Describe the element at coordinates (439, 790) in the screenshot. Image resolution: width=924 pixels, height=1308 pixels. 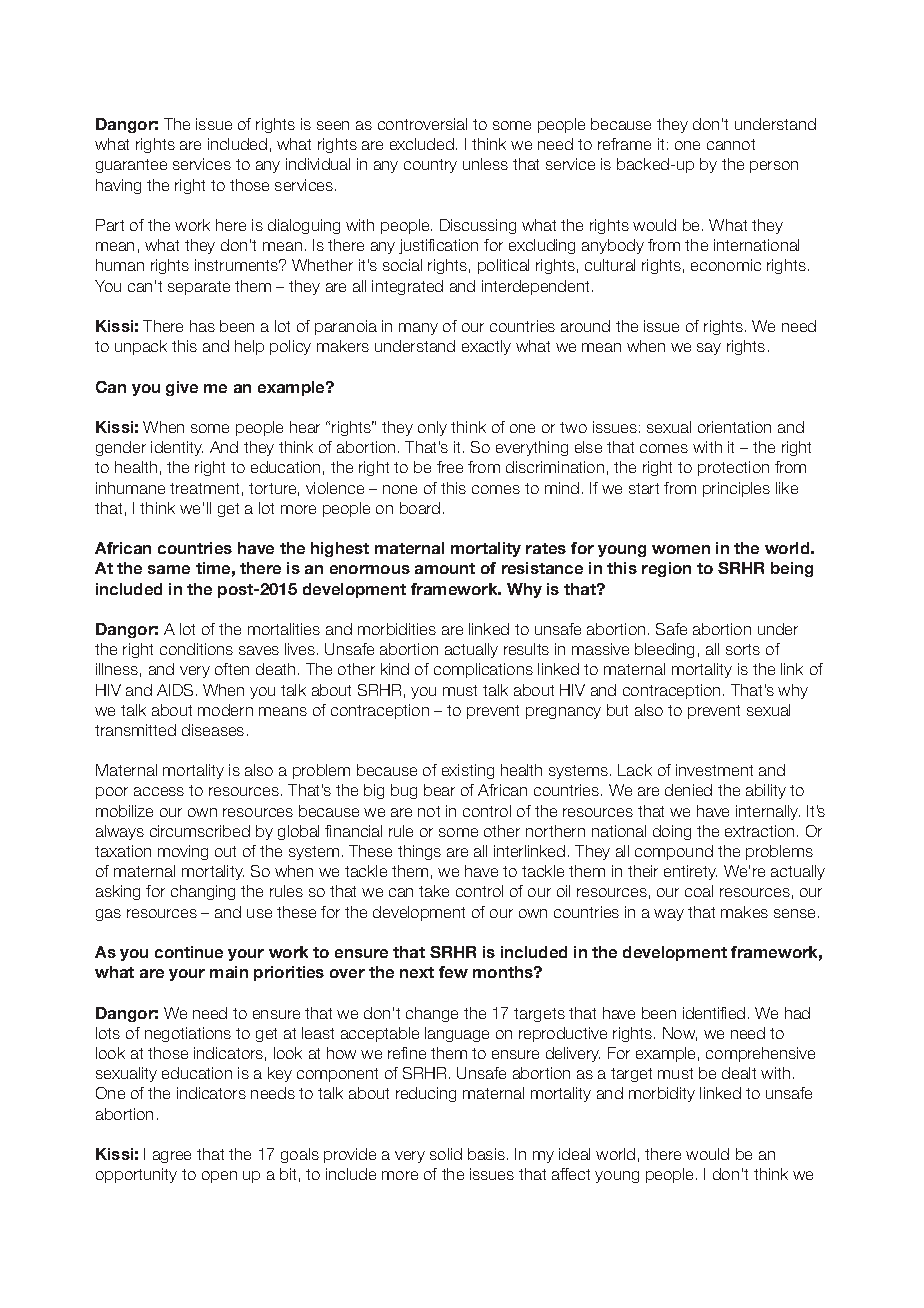
I see `bear` at that location.
